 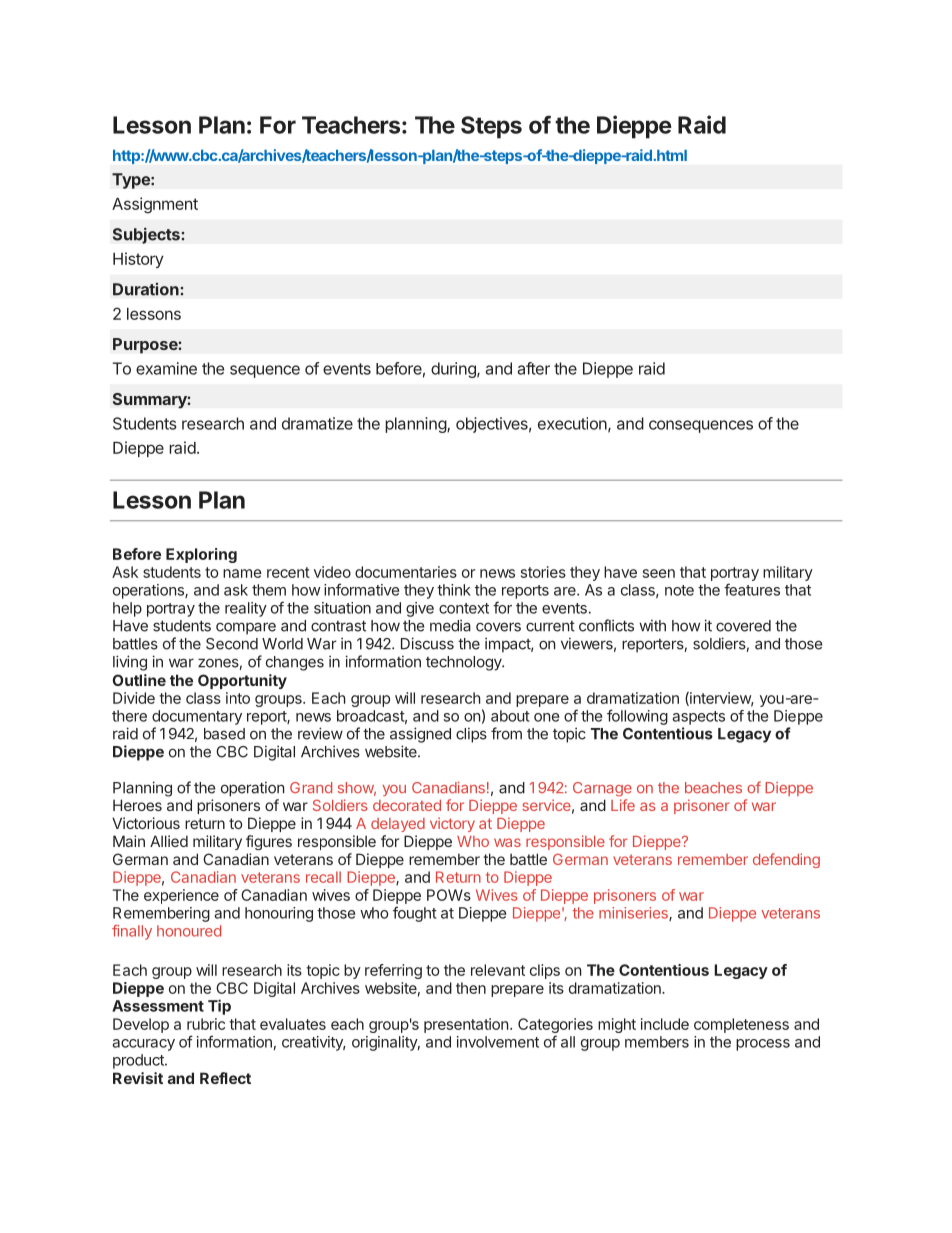 I want to click on examine, so click(x=166, y=368).
